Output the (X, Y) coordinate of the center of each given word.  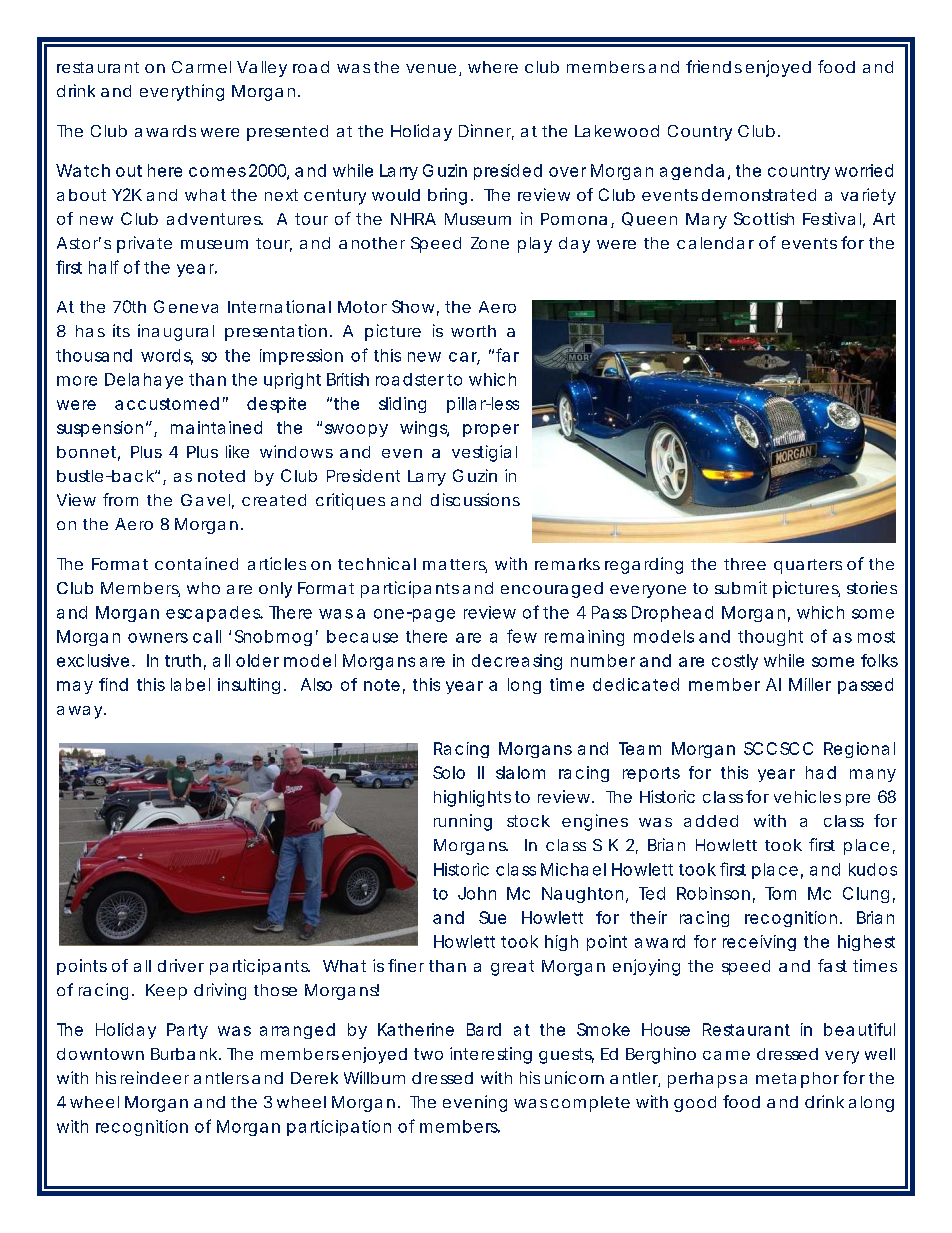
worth (473, 331)
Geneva (186, 306)
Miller (810, 684)
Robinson (713, 893)
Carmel (201, 67)
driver (181, 965)
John (477, 893)
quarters (808, 566)
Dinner (486, 132)
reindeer (155, 1077)
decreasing (517, 662)
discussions (475, 499)
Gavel (205, 500)
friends (714, 66)
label (190, 684)
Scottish (764, 218)
